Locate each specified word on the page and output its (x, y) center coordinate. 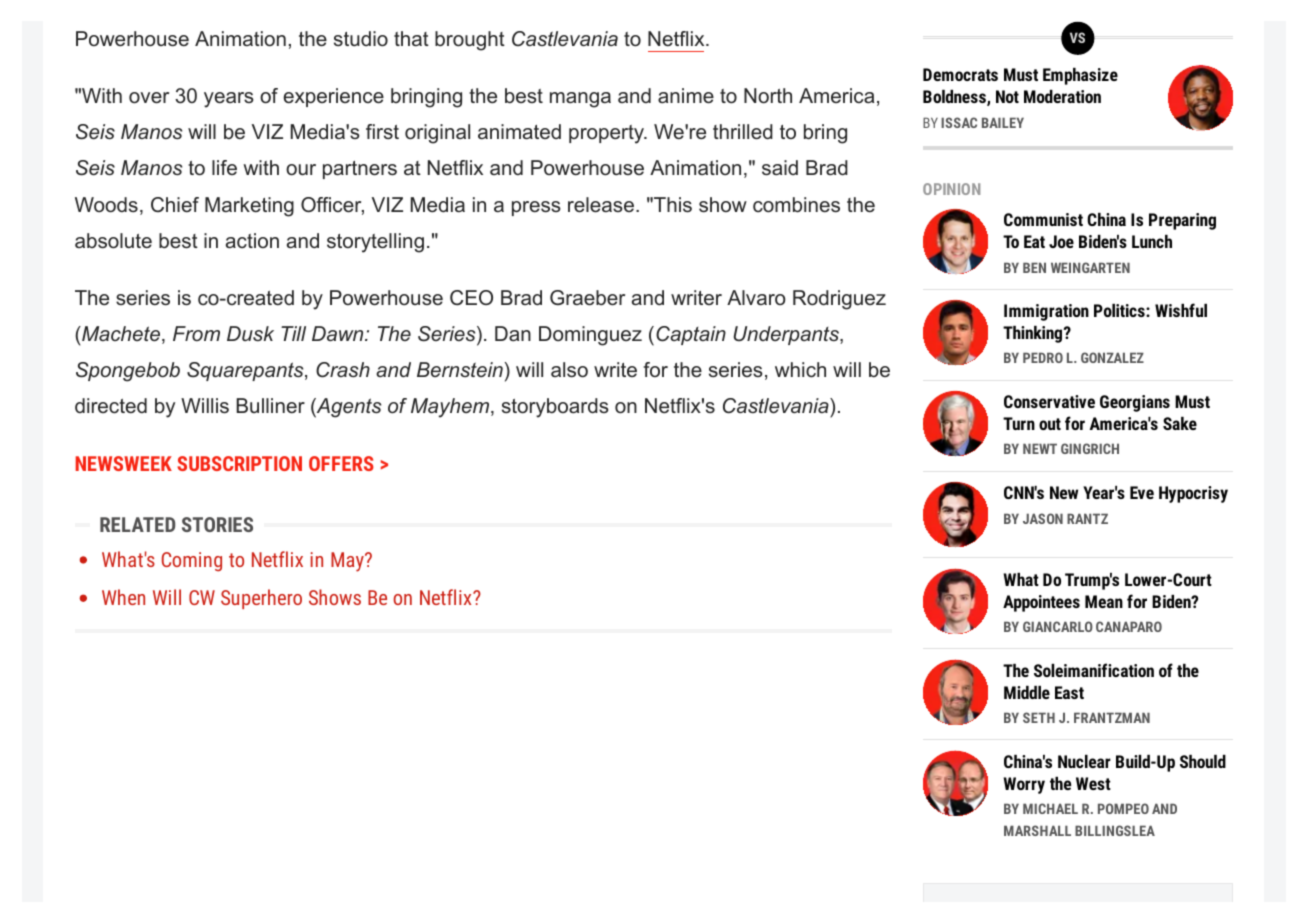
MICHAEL (1050, 808)
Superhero (261, 599)
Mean (1104, 601)
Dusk (250, 333)
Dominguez (590, 336)
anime (686, 96)
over (149, 98)
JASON (1043, 518)
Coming (192, 562)
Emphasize (1080, 76)
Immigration (1046, 312)
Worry (1024, 785)
